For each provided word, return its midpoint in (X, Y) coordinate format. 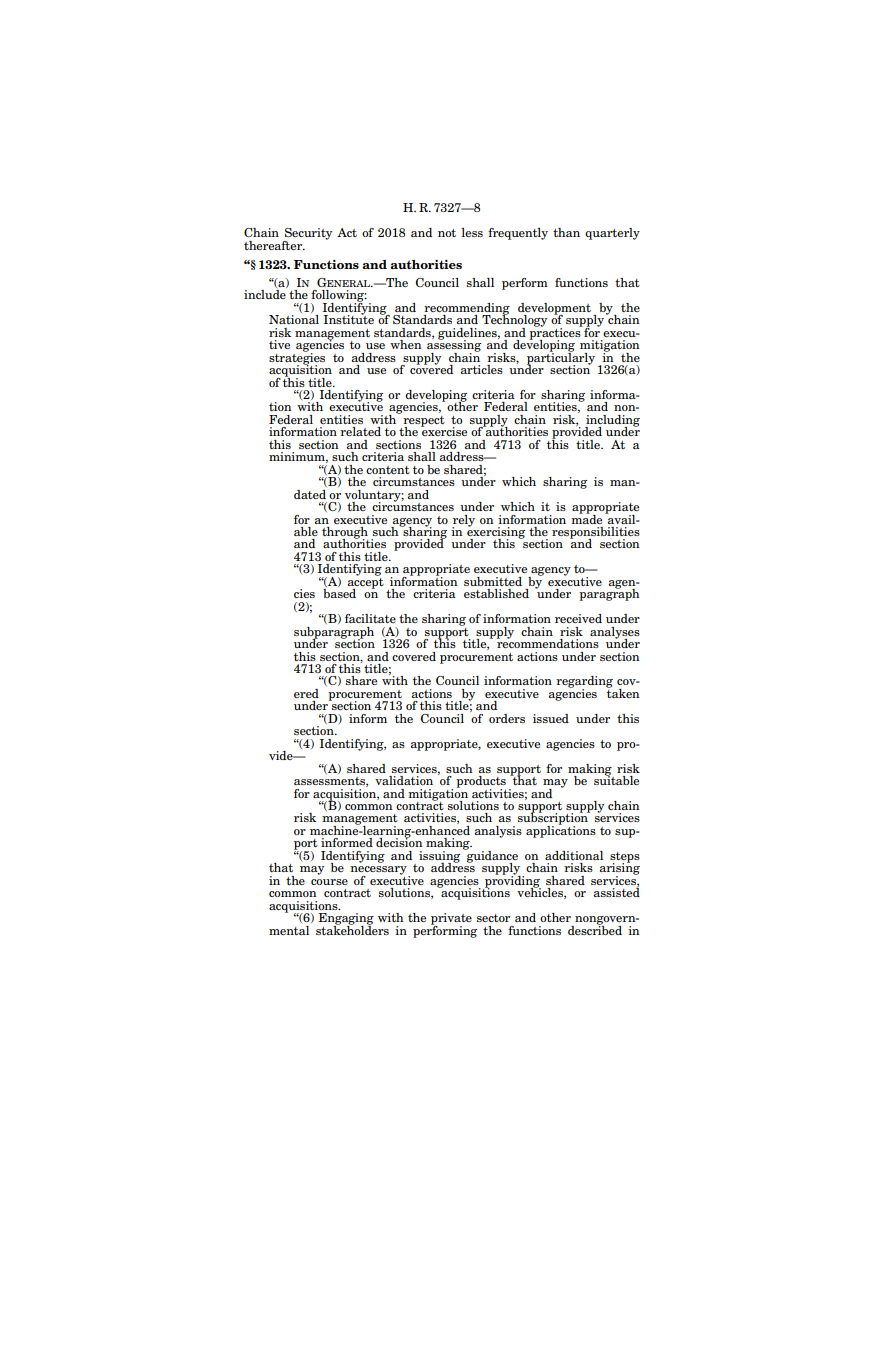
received (578, 618)
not (447, 233)
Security (307, 235)
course (329, 882)
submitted (493, 581)
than (566, 232)
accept (366, 583)
